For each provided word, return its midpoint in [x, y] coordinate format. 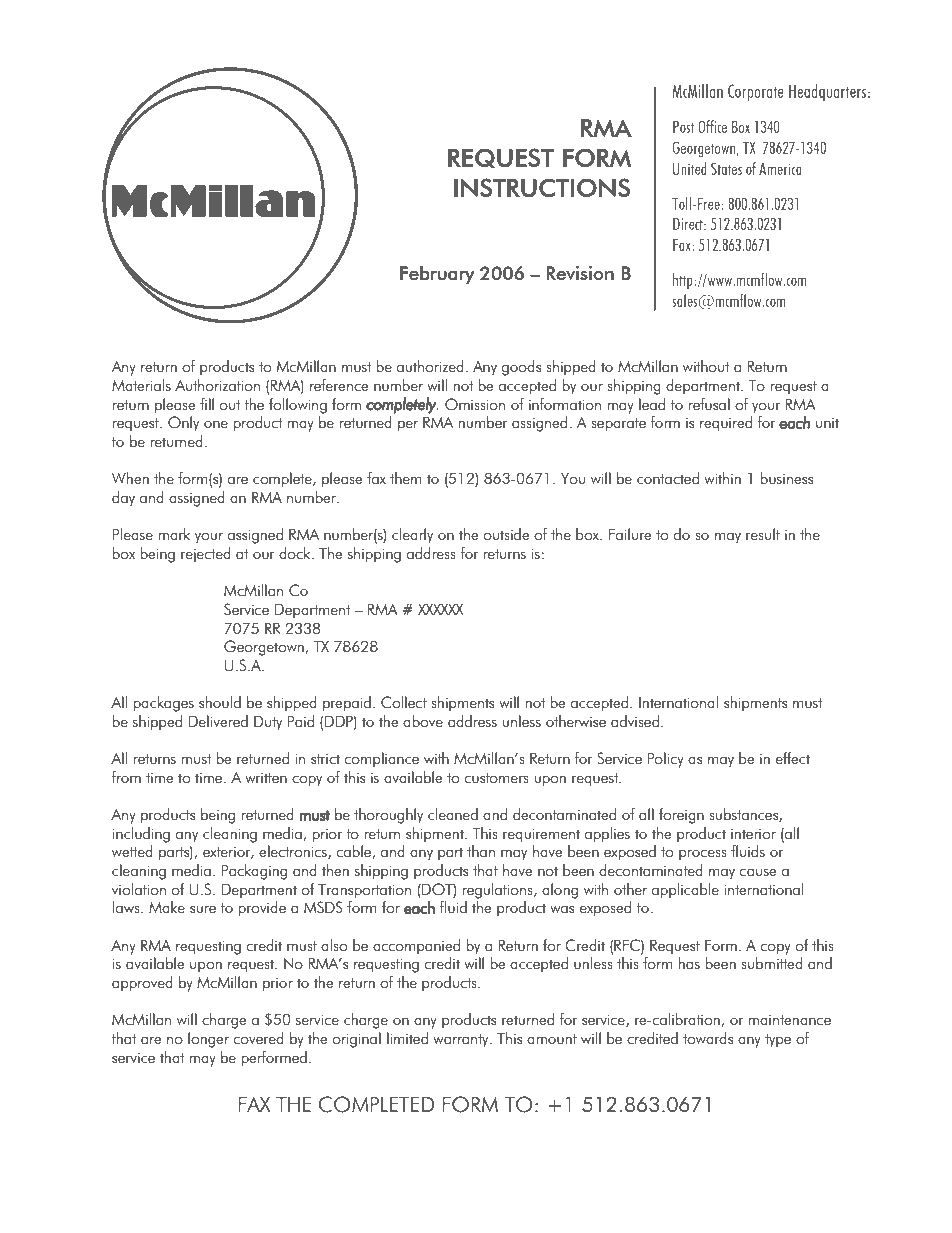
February [437, 275]
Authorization [217, 385]
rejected [206, 555]
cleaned [453, 814]
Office [712, 126]
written [266, 778]
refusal [709, 404]
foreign [681, 816]
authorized [431, 366]
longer [208, 1040]
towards [708, 1038]
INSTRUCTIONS [542, 187]
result [763, 534]
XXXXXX [441, 609]
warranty [462, 1041]
